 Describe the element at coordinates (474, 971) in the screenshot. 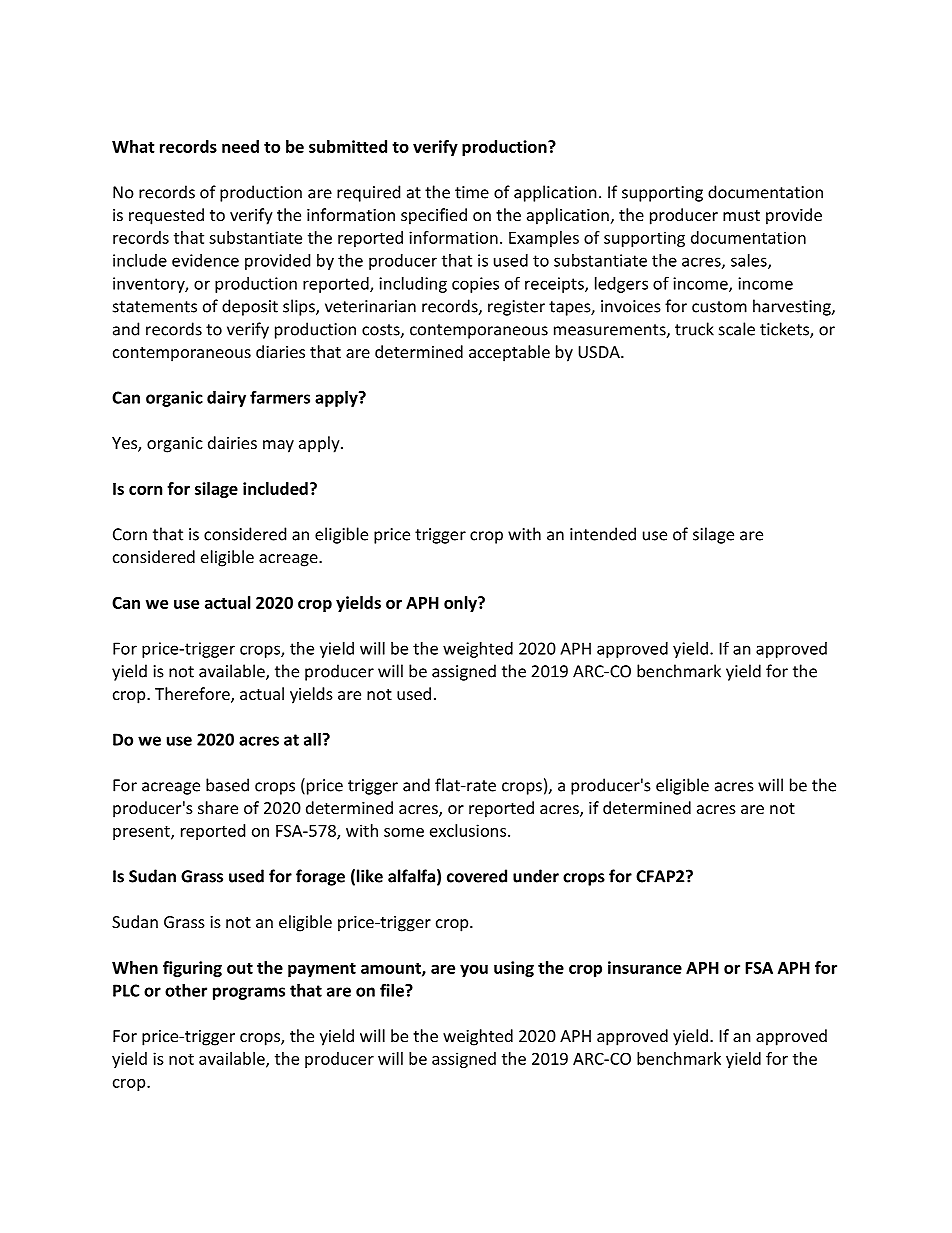

I see `you` at that location.
